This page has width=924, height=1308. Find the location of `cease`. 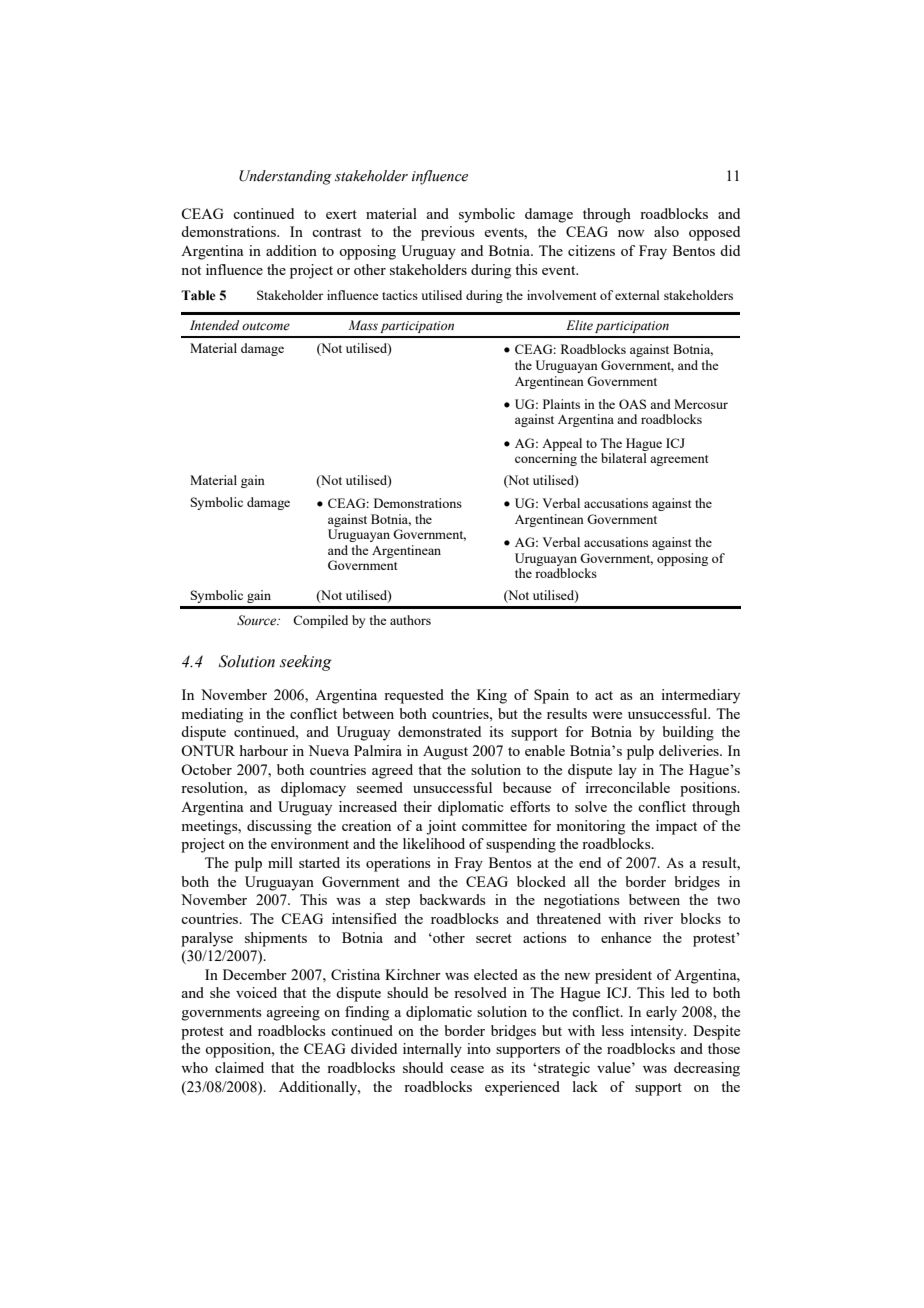

cease is located at coordinates (467, 1069).
